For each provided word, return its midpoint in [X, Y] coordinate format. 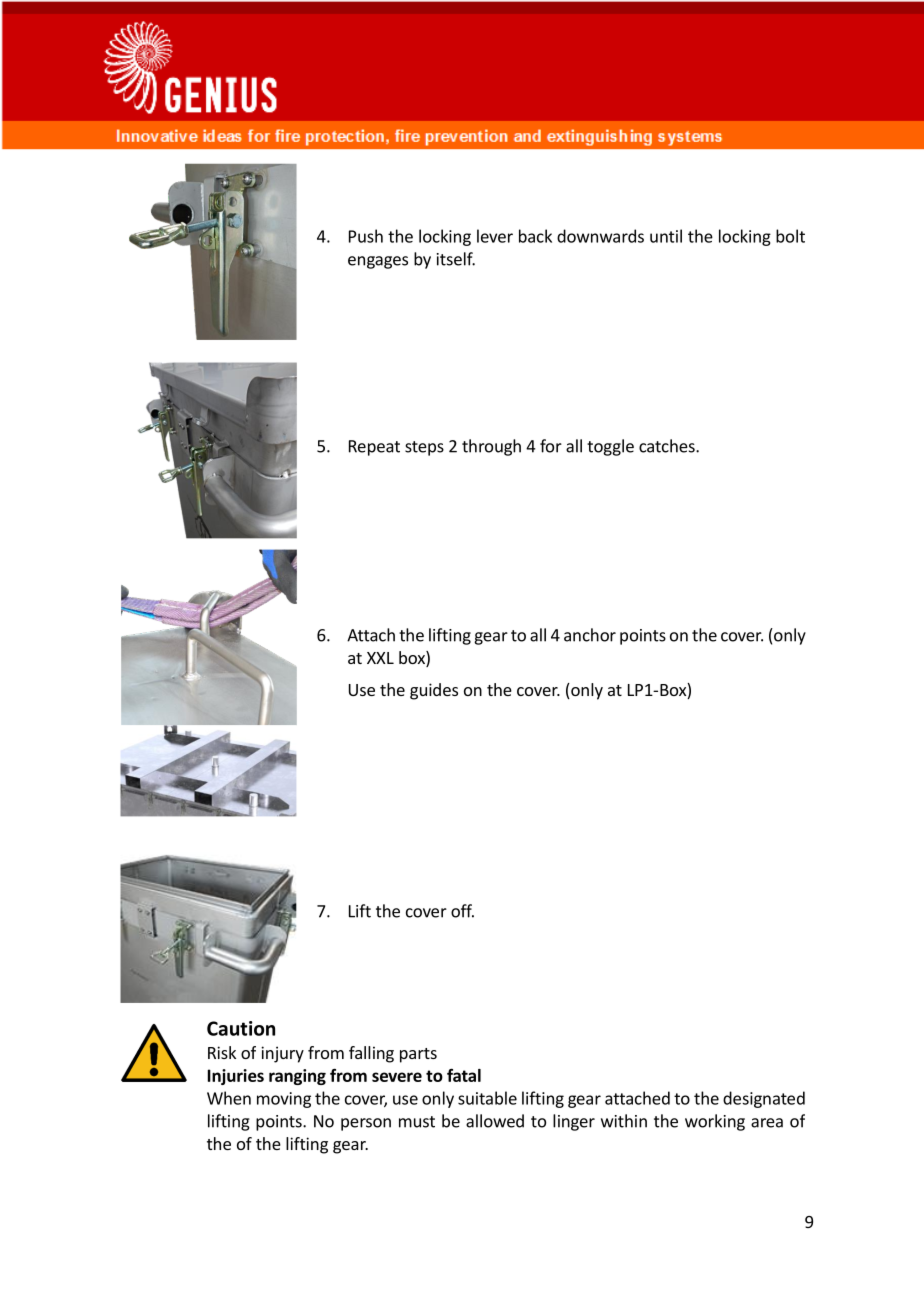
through [491, 447]
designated [764, 1099]
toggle [610, 447]
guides [434, 691]
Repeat [374, 448]
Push [366, 236]
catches [668, 446]
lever [495, 236]
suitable [487, 1098]
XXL [380, 658]
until [666, 236]
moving [284, 1100]
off [462, 911]
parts [418, 1055]
